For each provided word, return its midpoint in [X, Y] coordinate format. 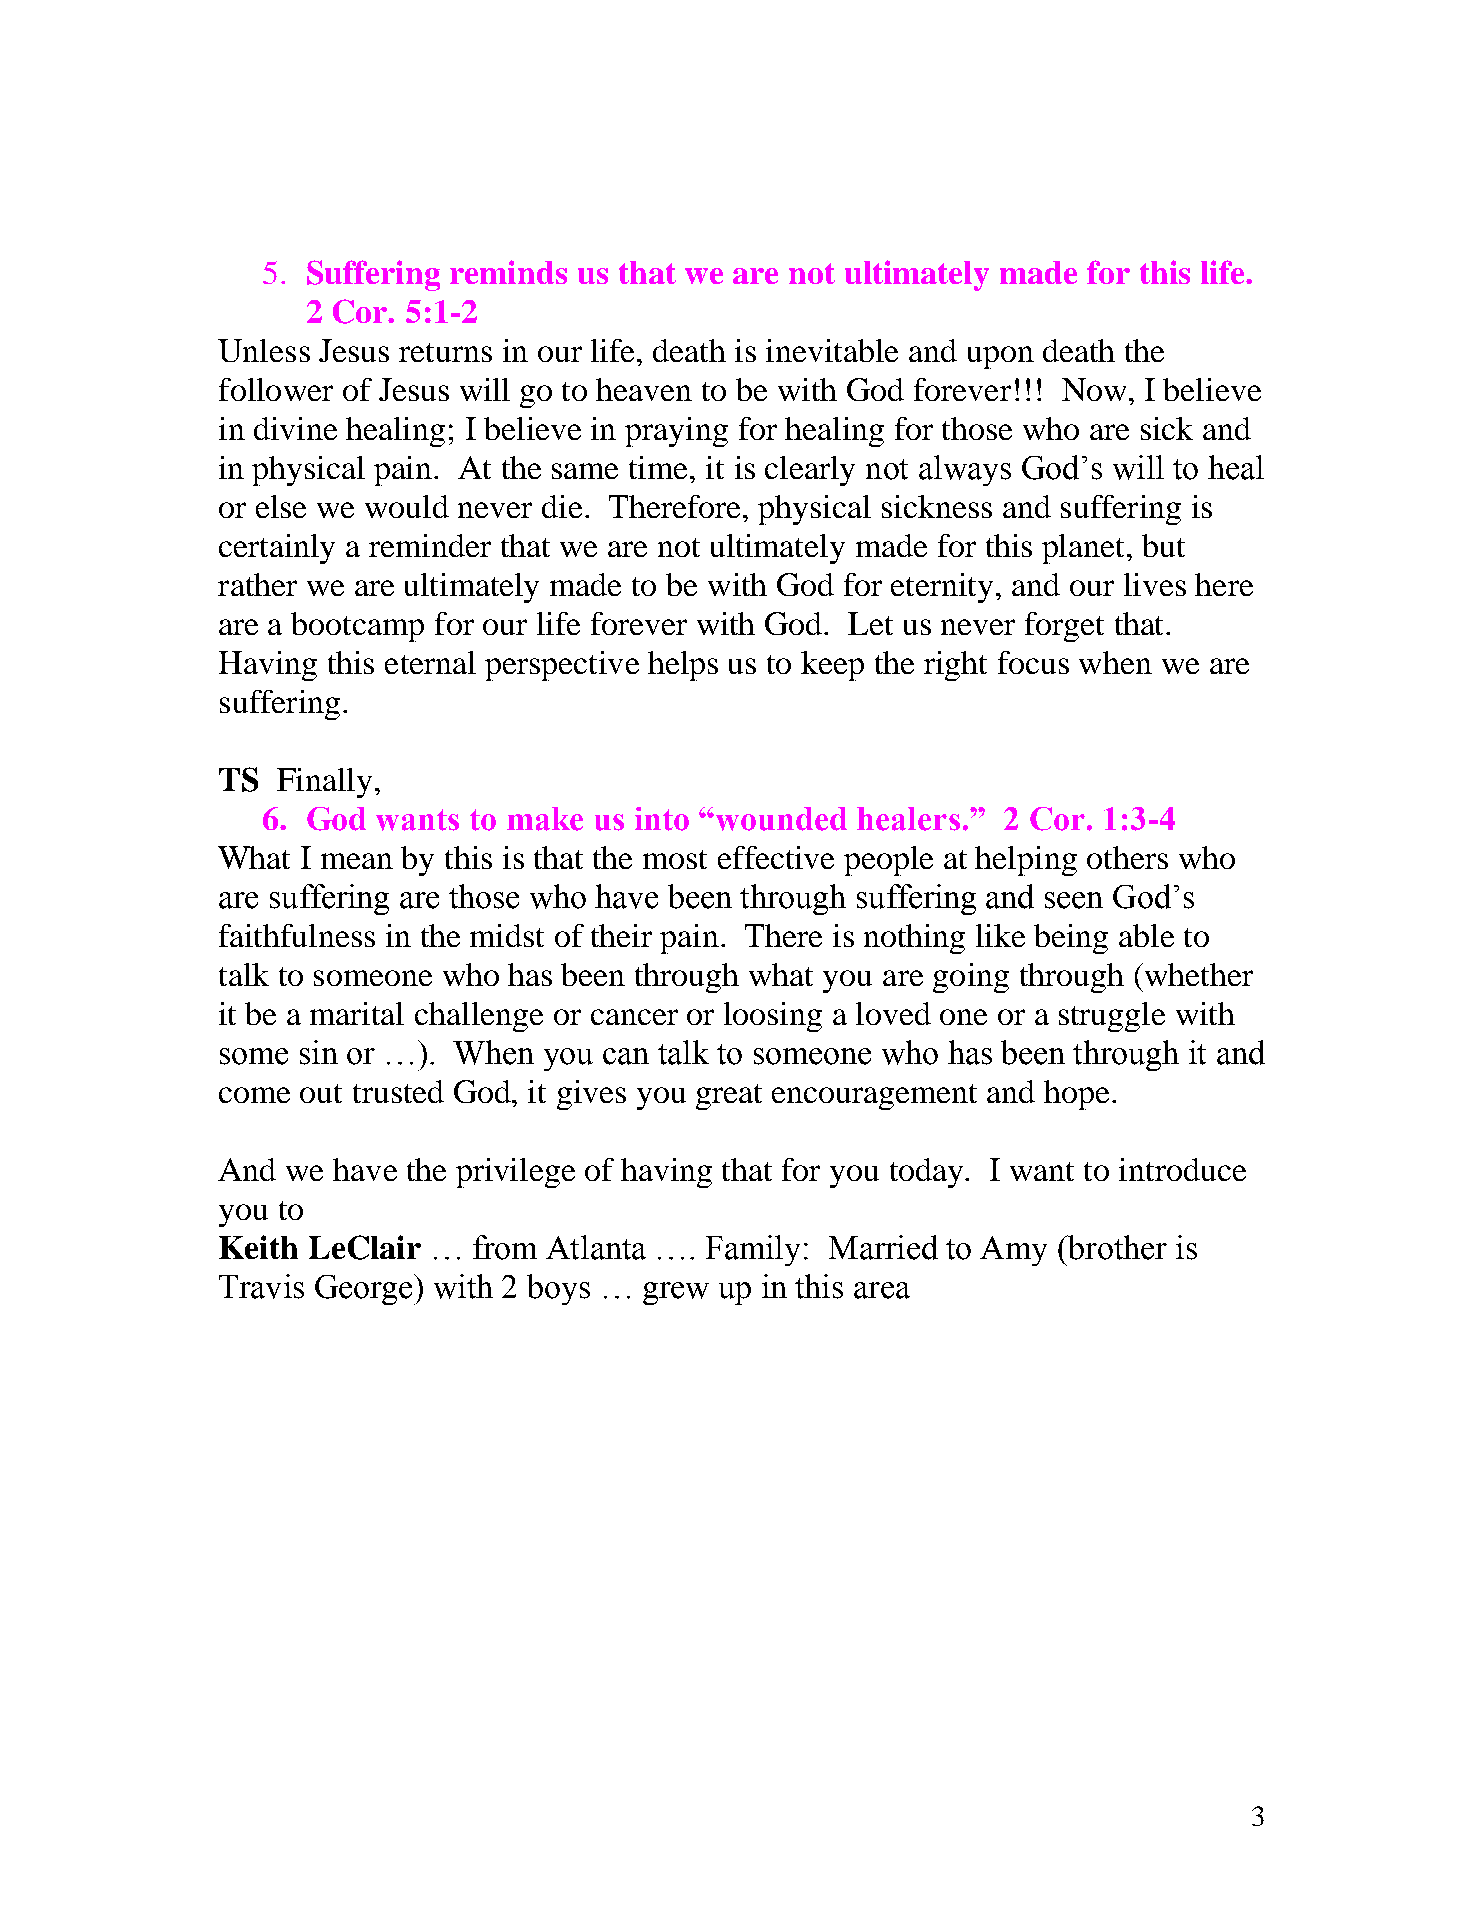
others [1127, 857]
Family [753, 1250]
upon [1001, 357]
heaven [644, 389]
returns [445, 352]
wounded [781, 819]
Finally [324, 783]
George [365, 1289]
